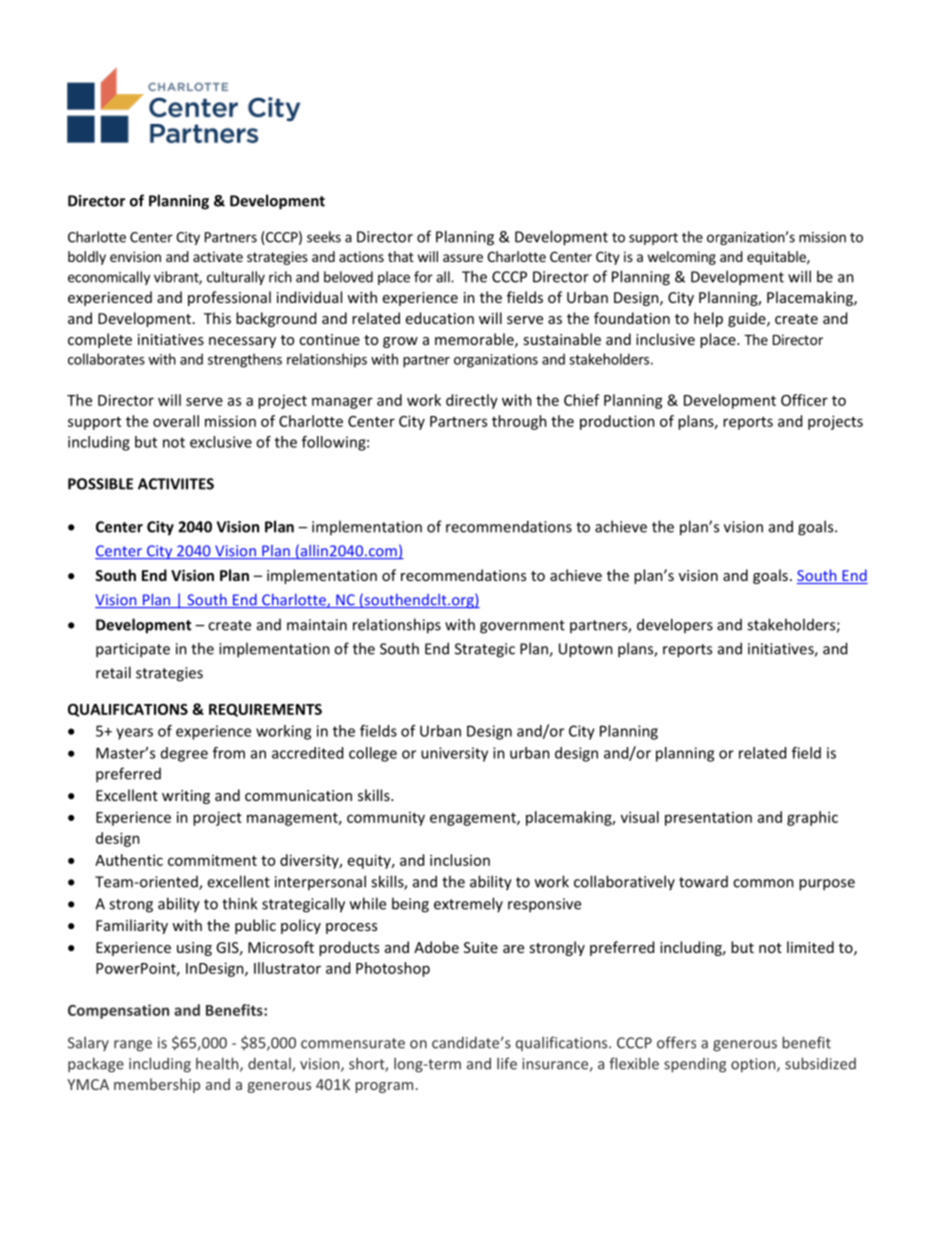 The image size is (952, 1233). Describe the element at coordinates (218, 256) in the document. I see `activate` at that location.
